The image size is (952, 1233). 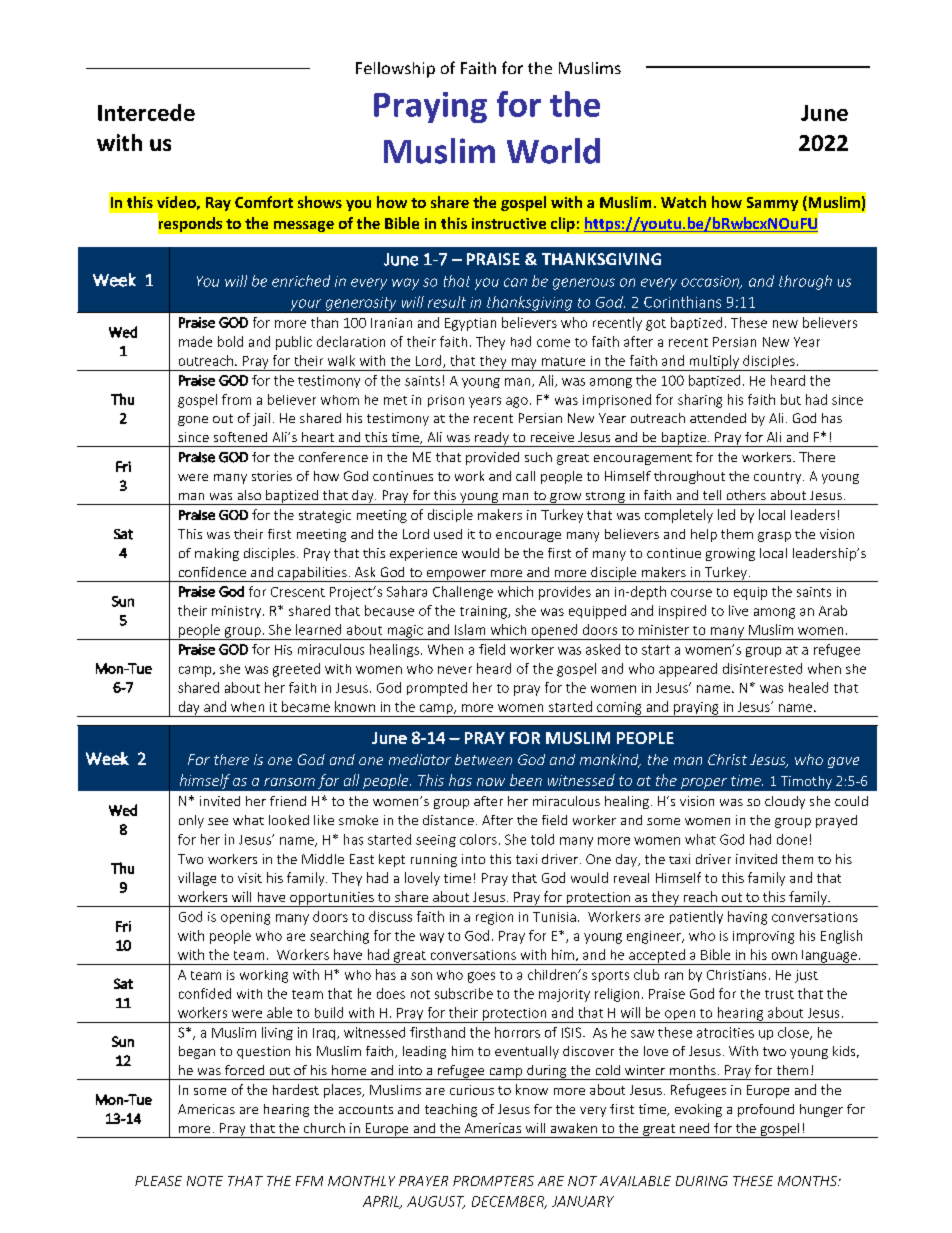 What do you see at coordinates (492, 458) in the document?
I see `provided` at bounding box center [492, 458].
